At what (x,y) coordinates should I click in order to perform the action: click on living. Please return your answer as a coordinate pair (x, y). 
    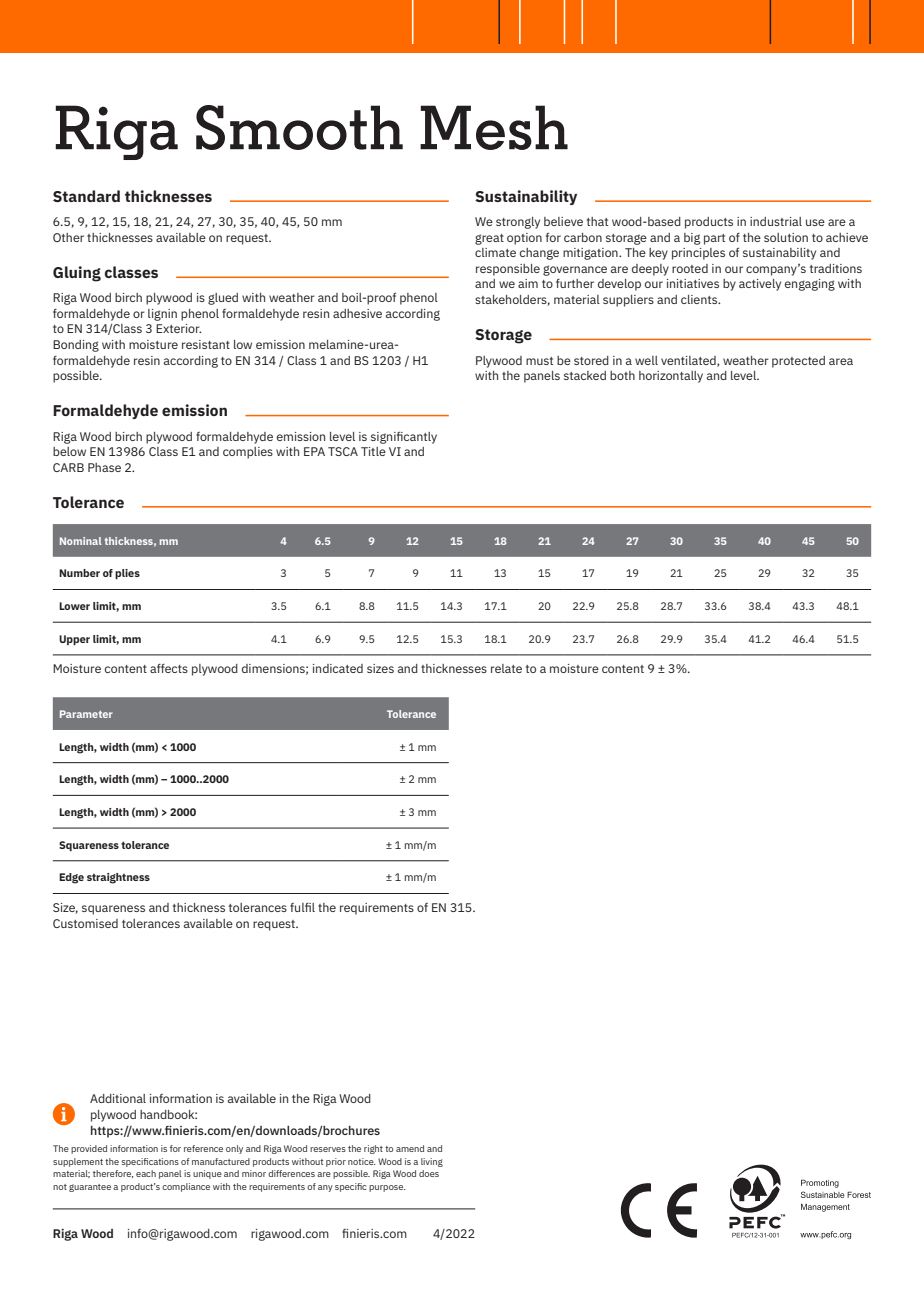
    Looking at the image, I should click on (432, 1162).
